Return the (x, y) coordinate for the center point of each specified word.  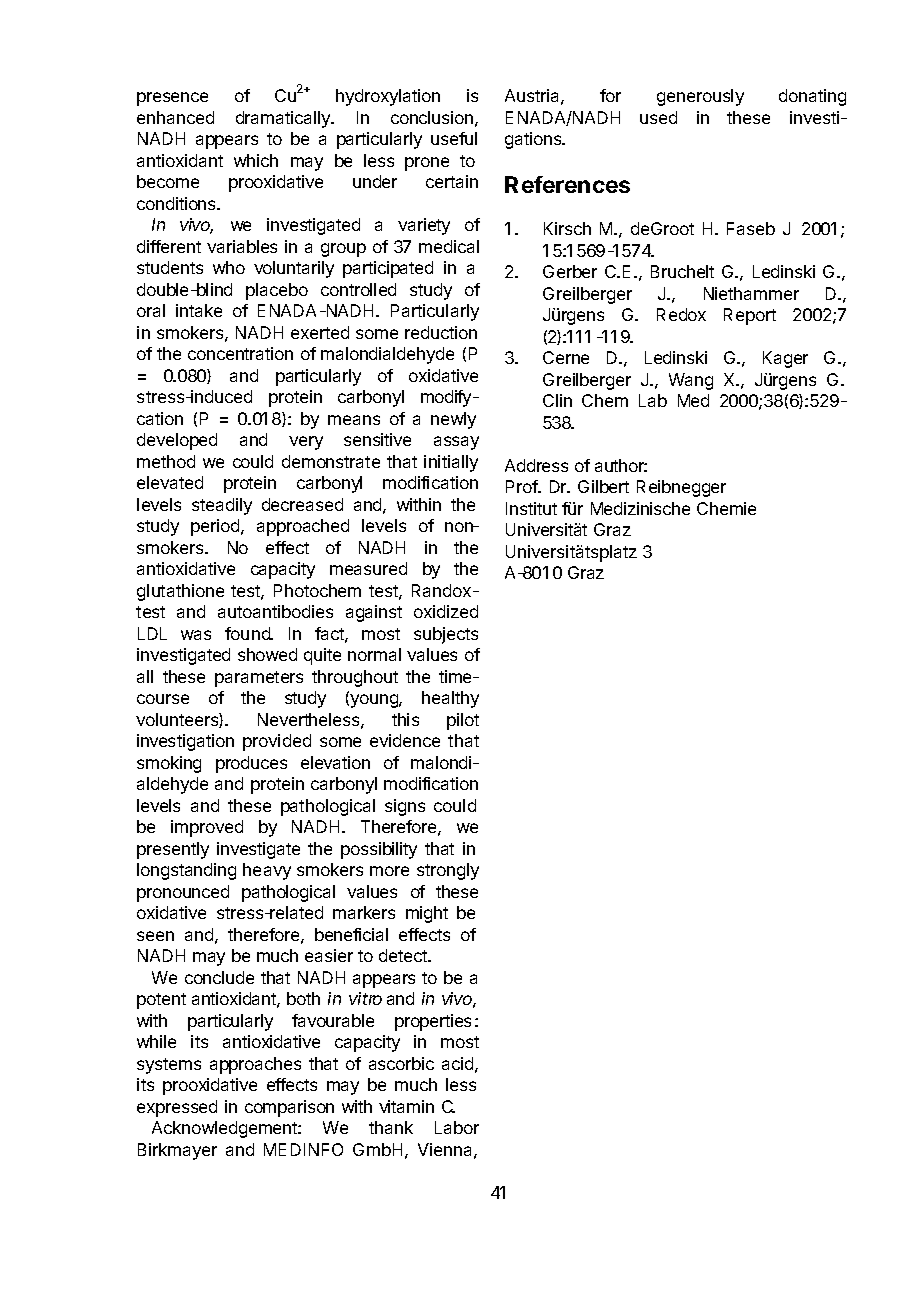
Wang (691, 381)
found (248, 633)
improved (207, 828)
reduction (441, 332)
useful (454, 138)
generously (700, 97)
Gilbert (603, 486)
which (256, 160)
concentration (240, 353)
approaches (255, 1065)
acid (457, 1063)
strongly (448, 871)
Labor (457, 1127)
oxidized (446, 611)
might (427, 914)
